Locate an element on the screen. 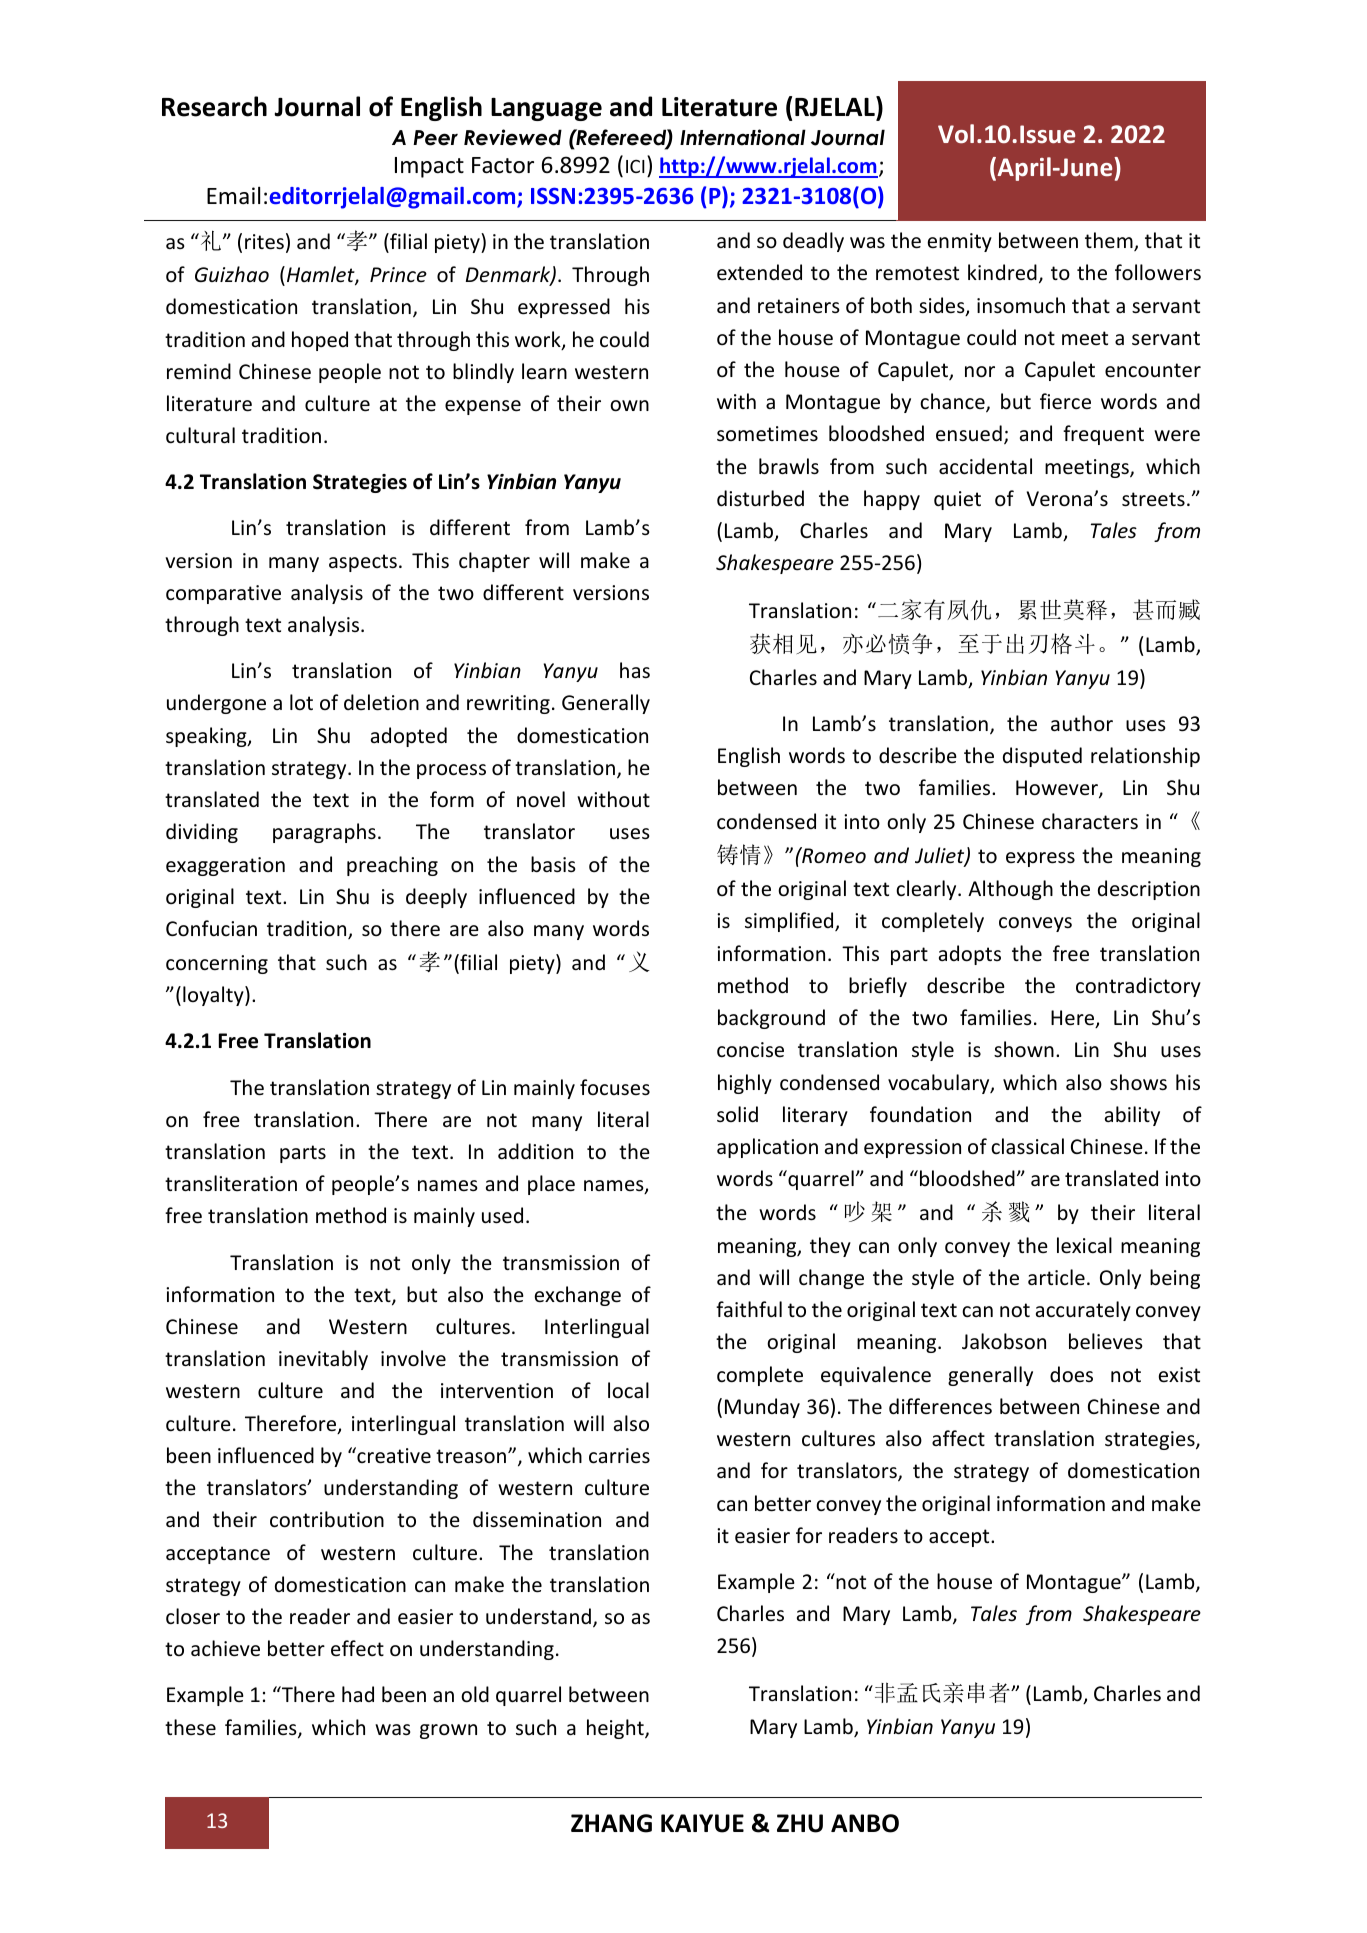  lexical is located at coordinates (1084, 1245).
